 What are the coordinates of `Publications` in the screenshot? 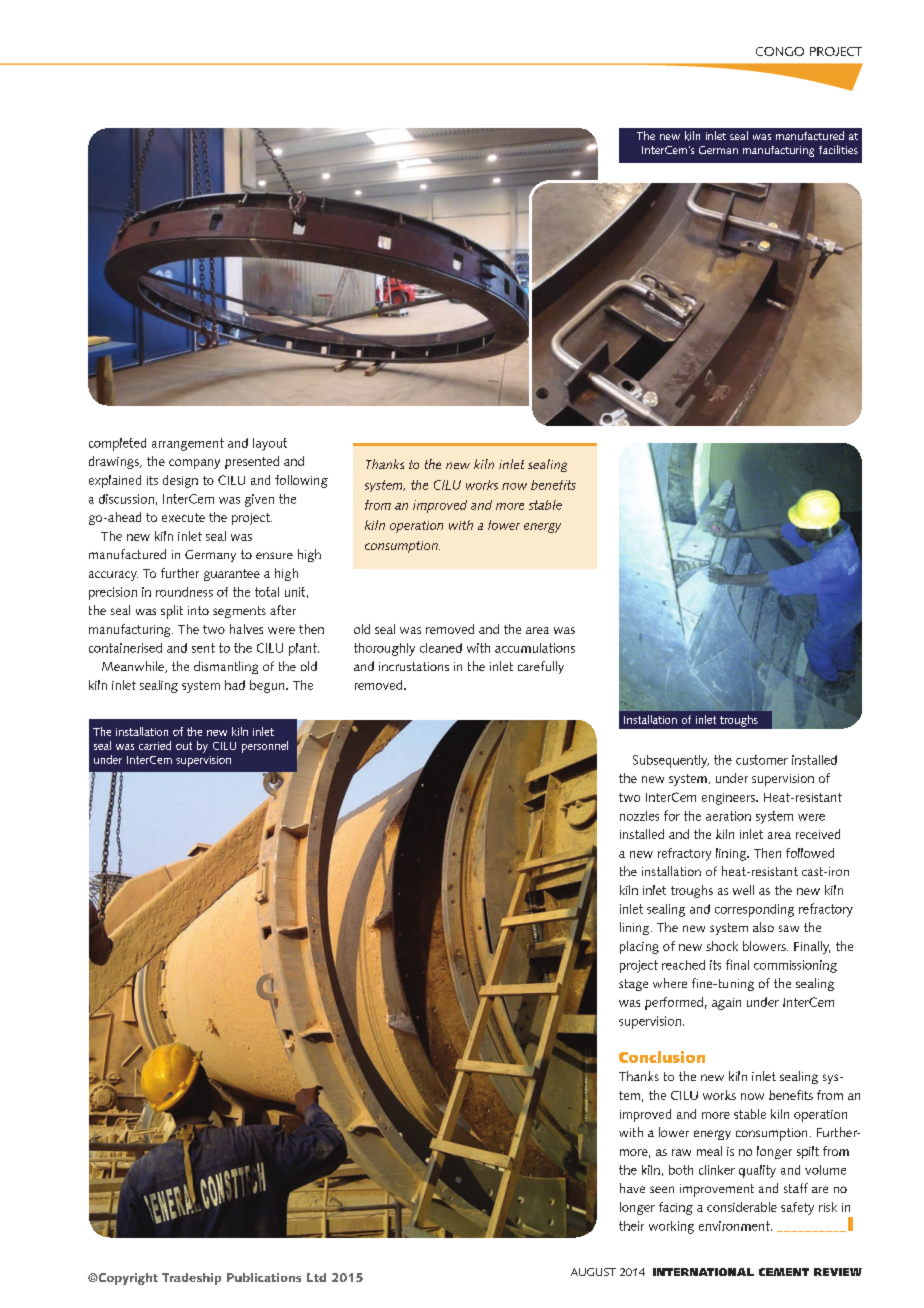 It's located at (264, 1277).
